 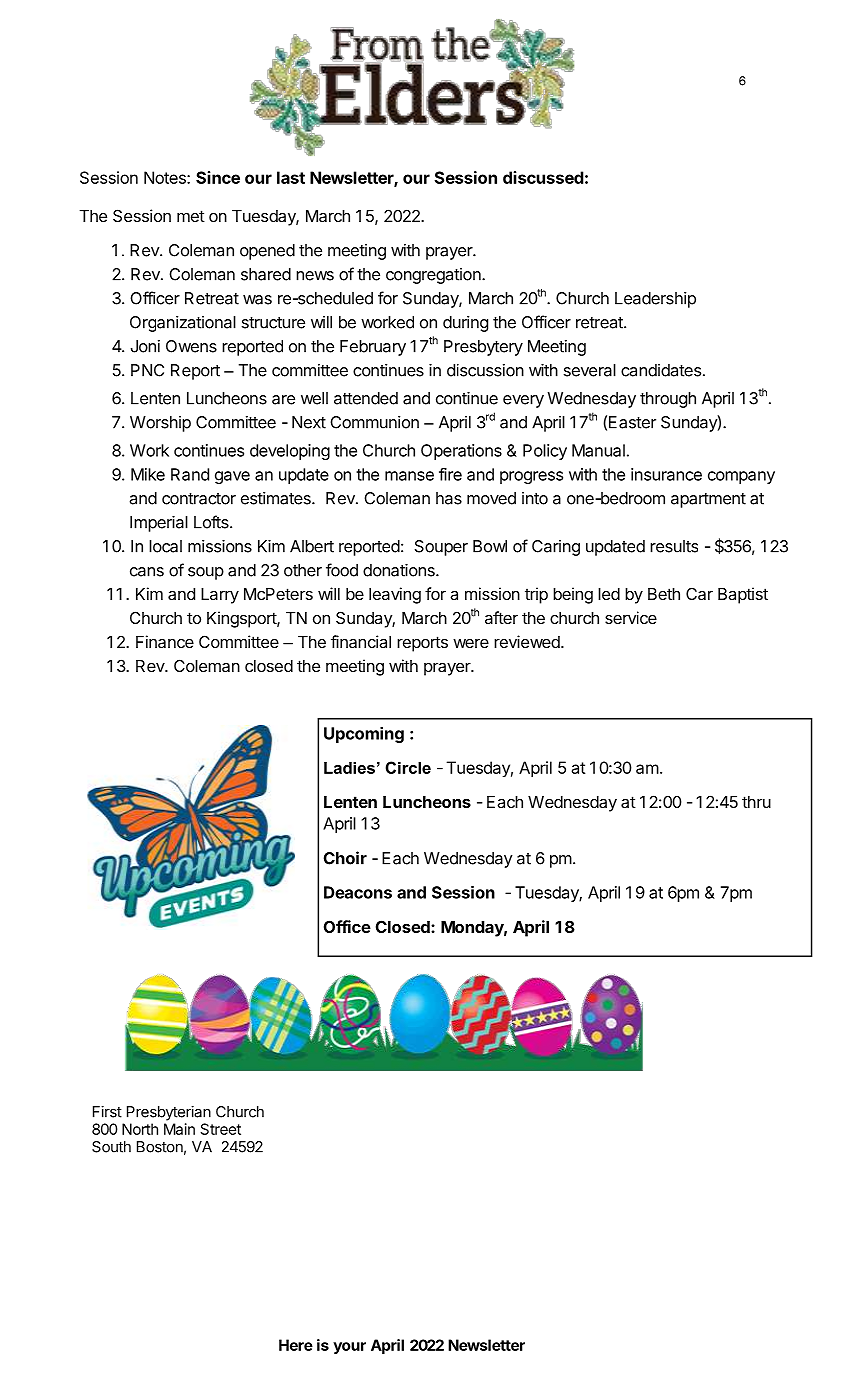 I want to click on Leadership, so click(x=655, y=300).
